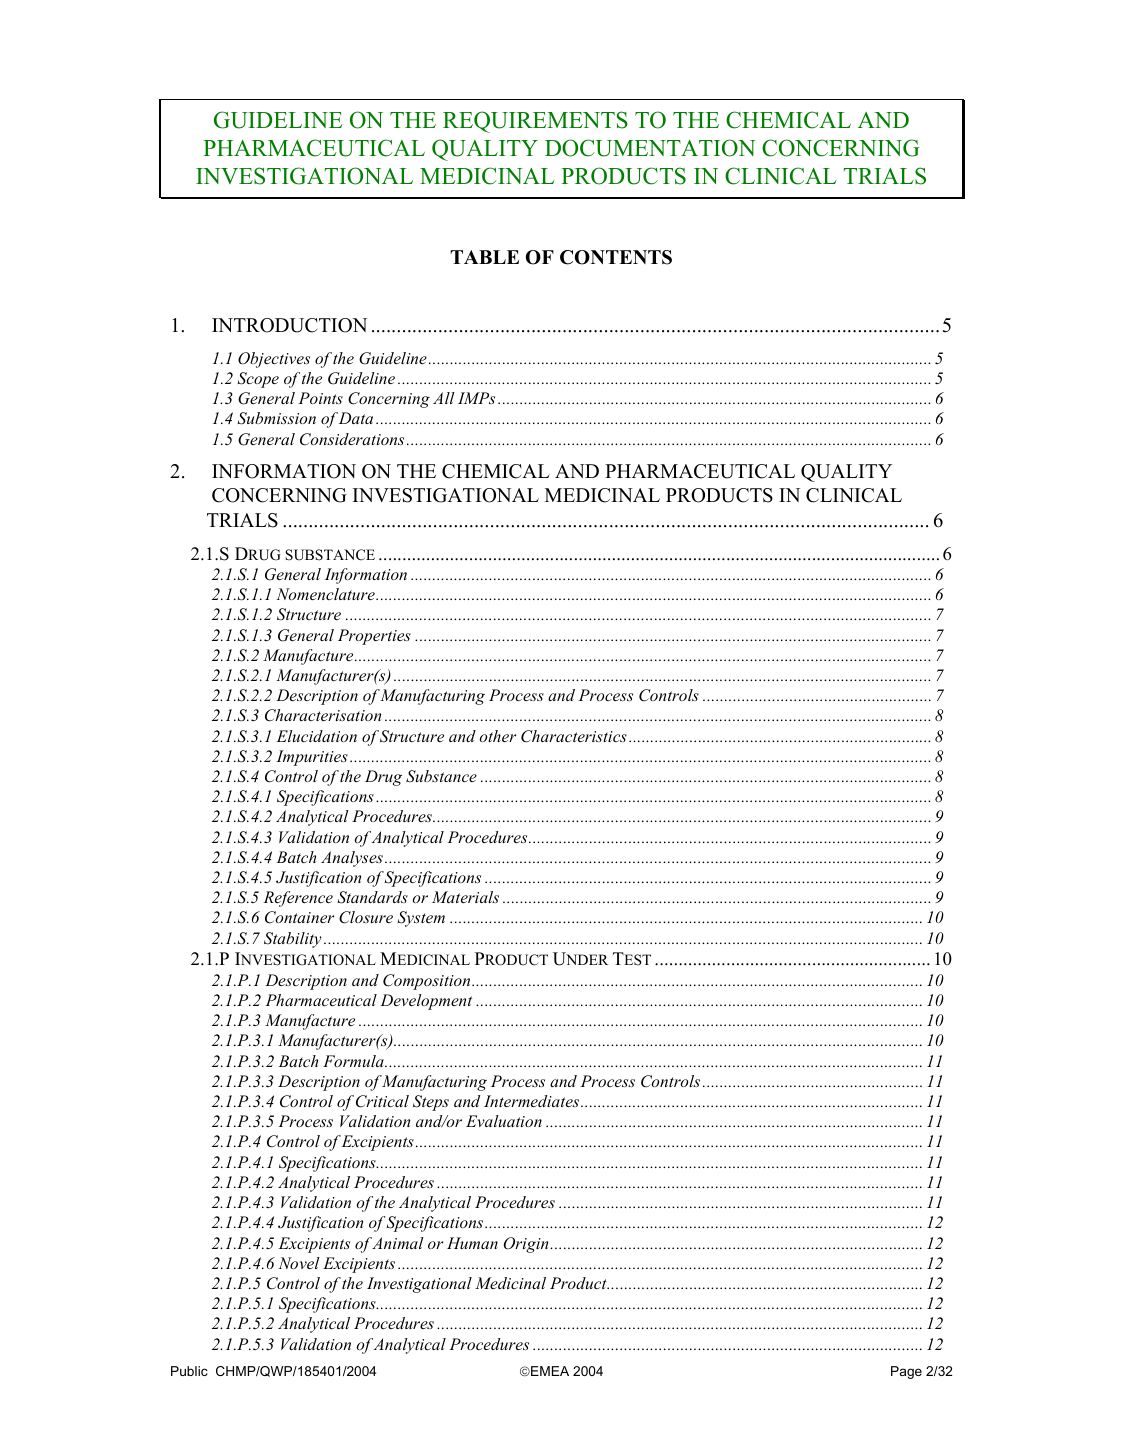  I want to click on Elucidation, so click(317, 736).
